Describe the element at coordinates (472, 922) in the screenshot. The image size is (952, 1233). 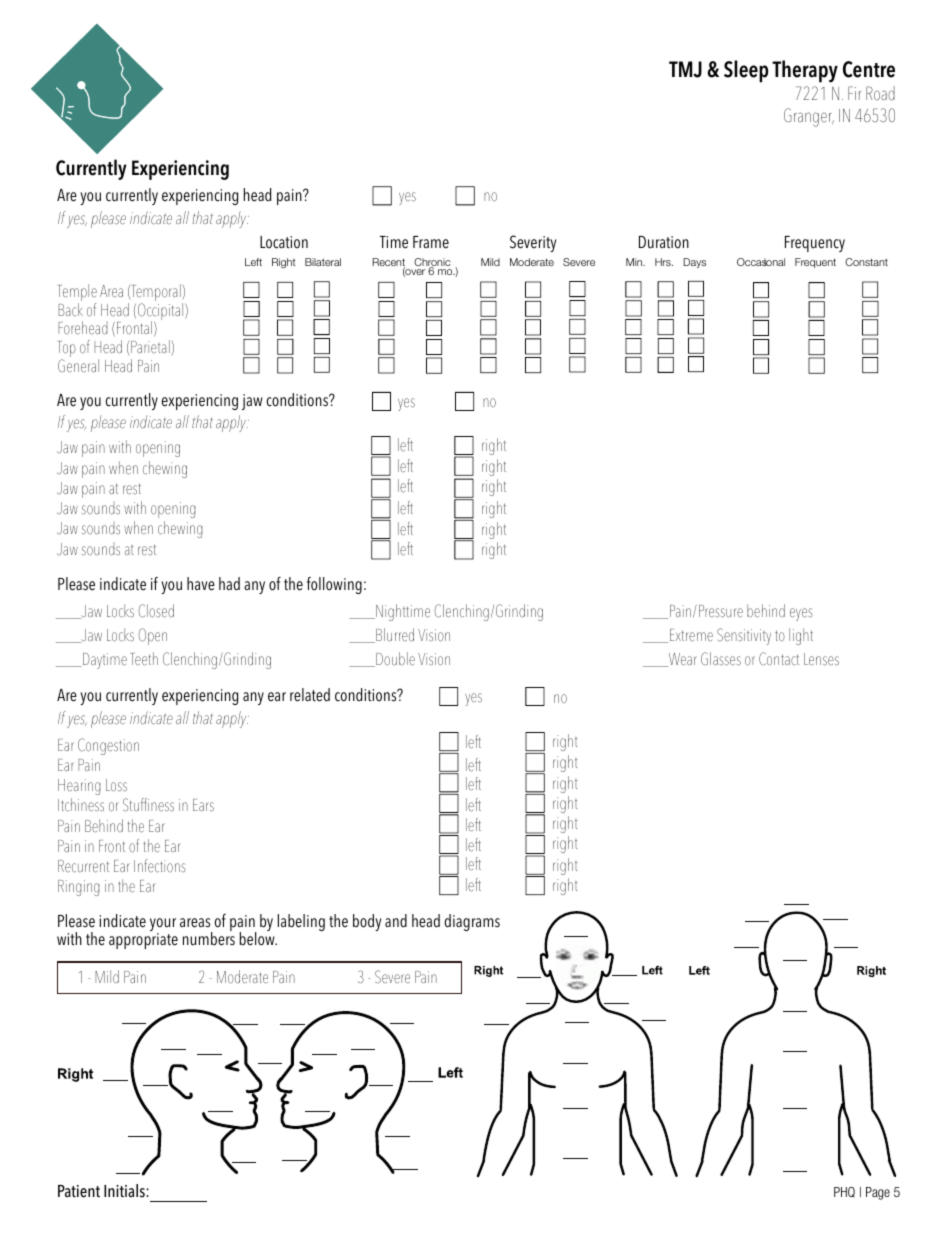
I see `diagrams` at that location.
